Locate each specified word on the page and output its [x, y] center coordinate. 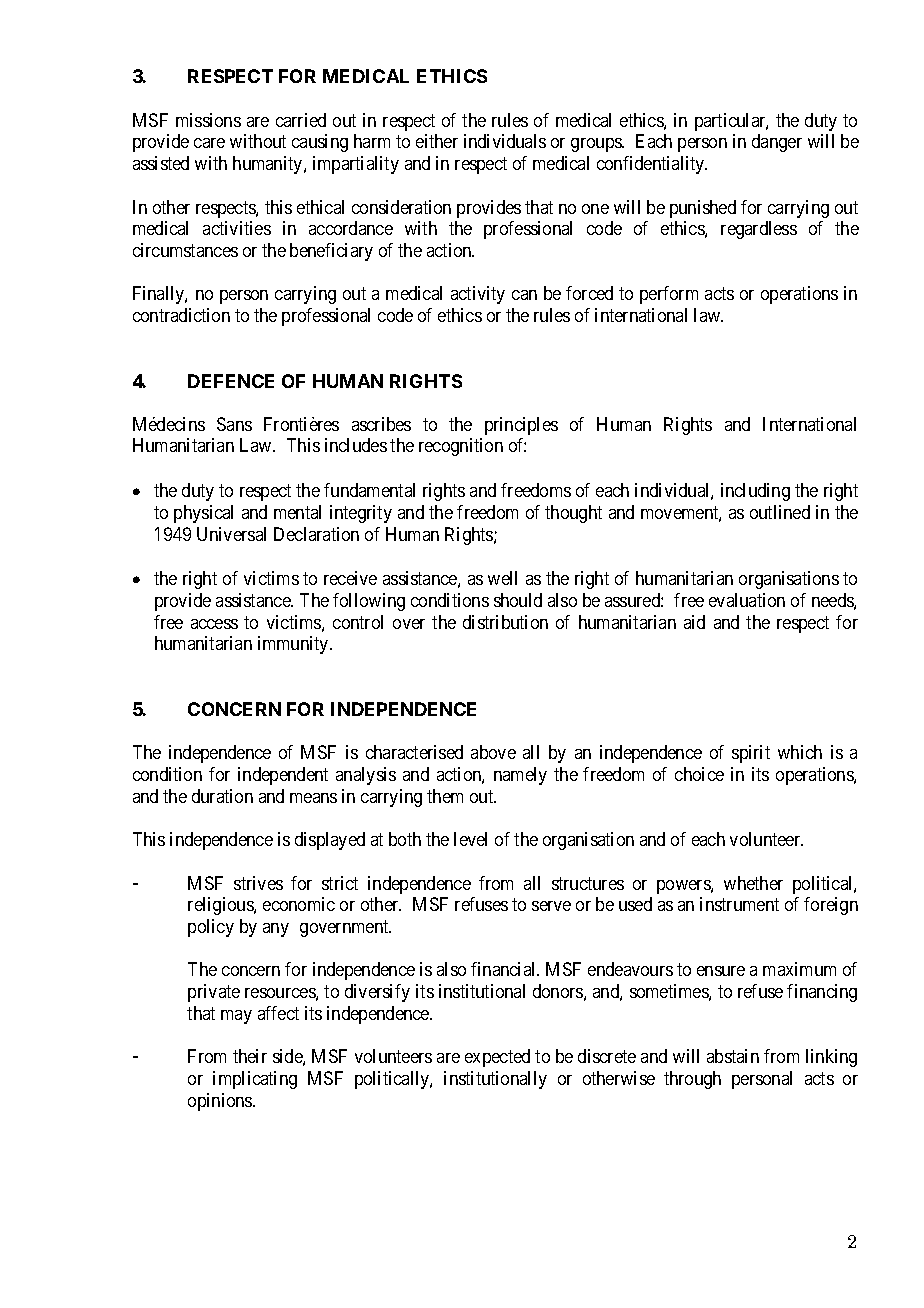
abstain [733, 1056]
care [209, 143]
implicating [255, 1080]
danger [777, 143]
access [214, 624]
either [437, 141]
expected [497, 1058]
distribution [505, 622]
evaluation [747, 600]
